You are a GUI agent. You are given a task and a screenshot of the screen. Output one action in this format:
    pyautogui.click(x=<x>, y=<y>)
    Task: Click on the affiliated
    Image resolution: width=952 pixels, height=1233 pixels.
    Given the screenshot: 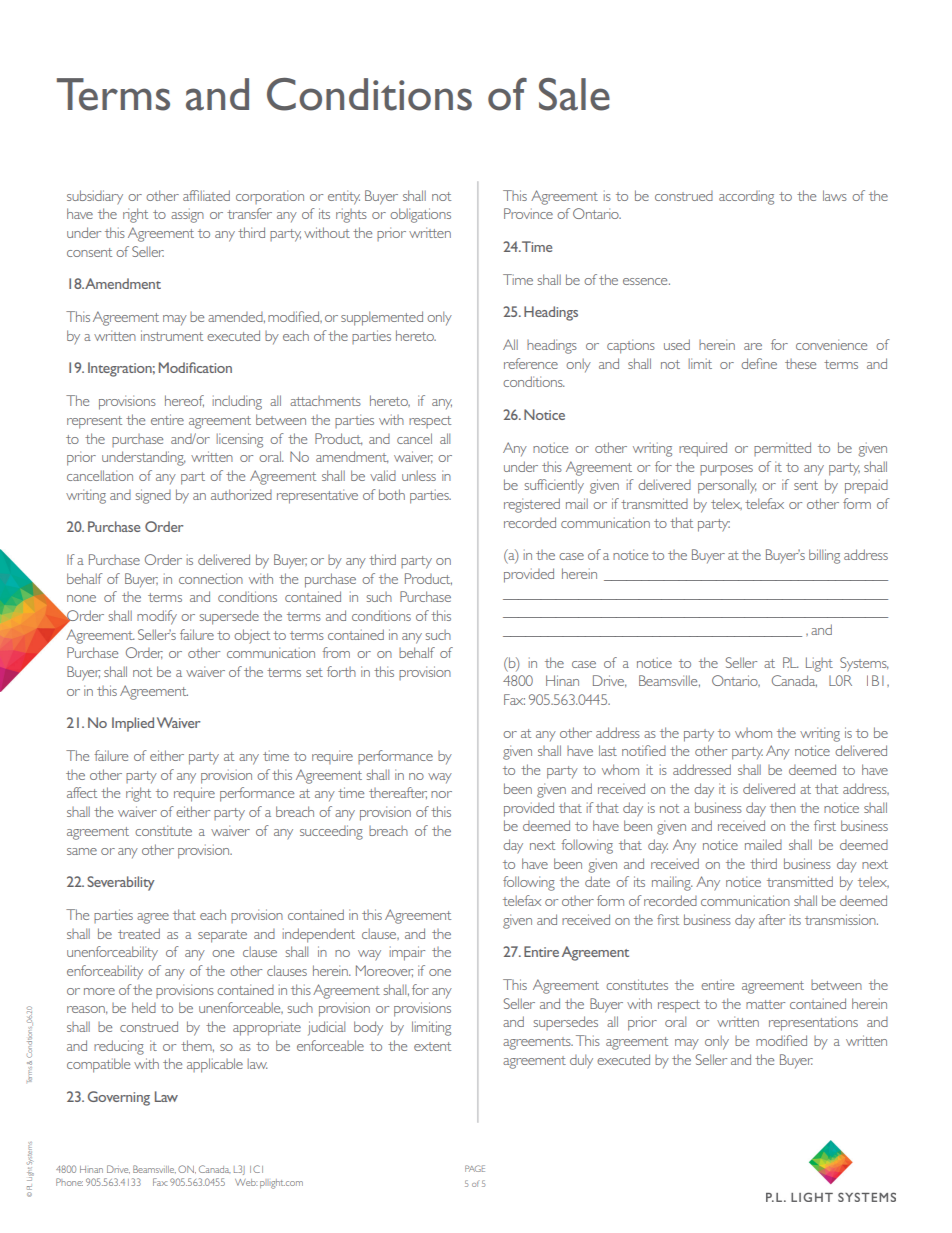 What is the action you would take?
    pyautogui.click(x=206, y=195)
